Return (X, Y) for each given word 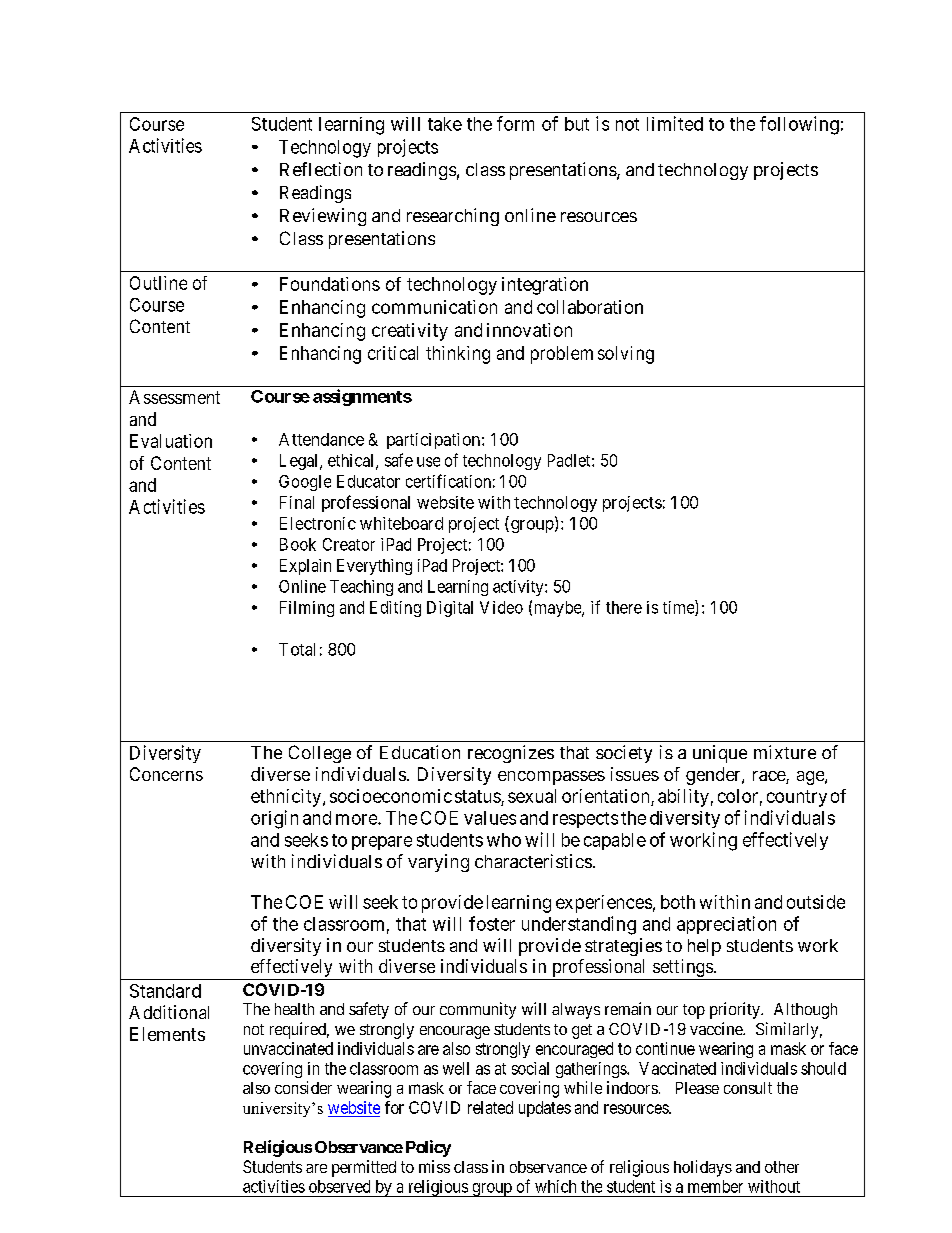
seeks (306, 840)
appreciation (726, 925)
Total (297, 649)
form (515, 123)
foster (492, 923)
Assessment (174, 397)
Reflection (321, 169)
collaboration (590, 307)
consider (303, 1087)
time (679, 608)
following (799, 125)
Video (501, 607)
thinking (458, 355)
